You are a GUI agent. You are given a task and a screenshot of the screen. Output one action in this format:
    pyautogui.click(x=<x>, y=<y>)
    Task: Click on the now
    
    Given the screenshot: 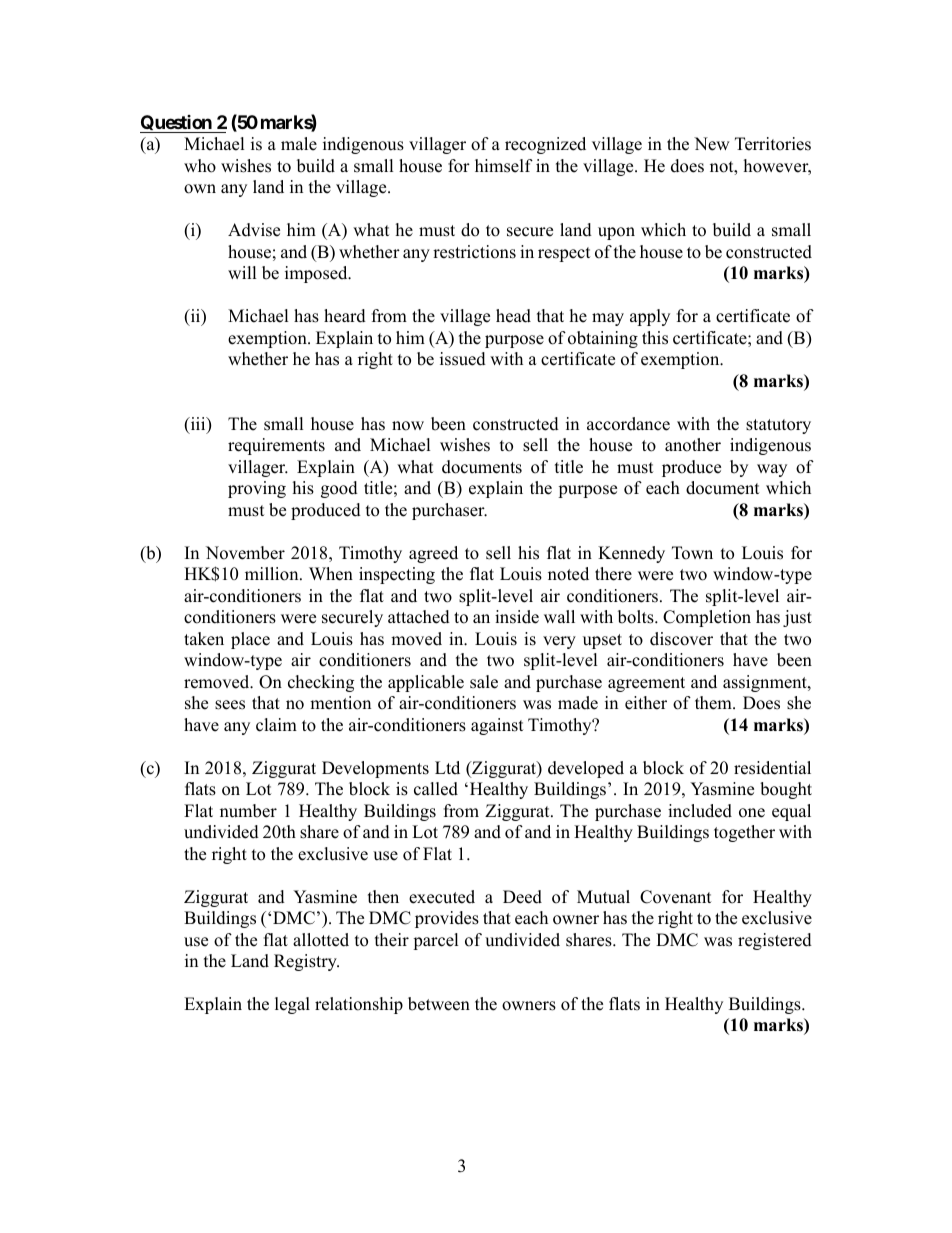 What is the action you would take?
    pyautogui.click(x=408, y=426)
